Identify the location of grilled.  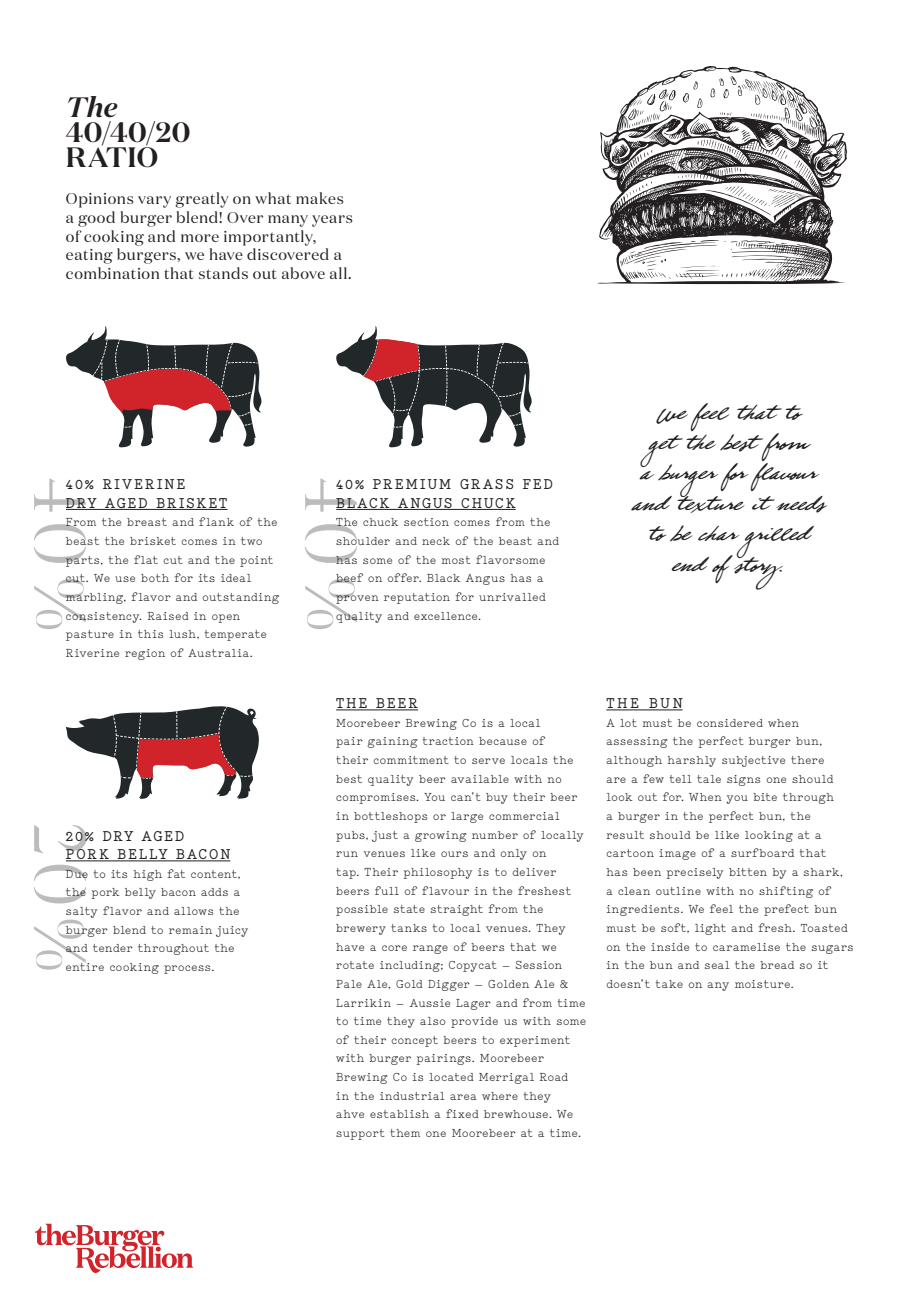
(774, 543).
